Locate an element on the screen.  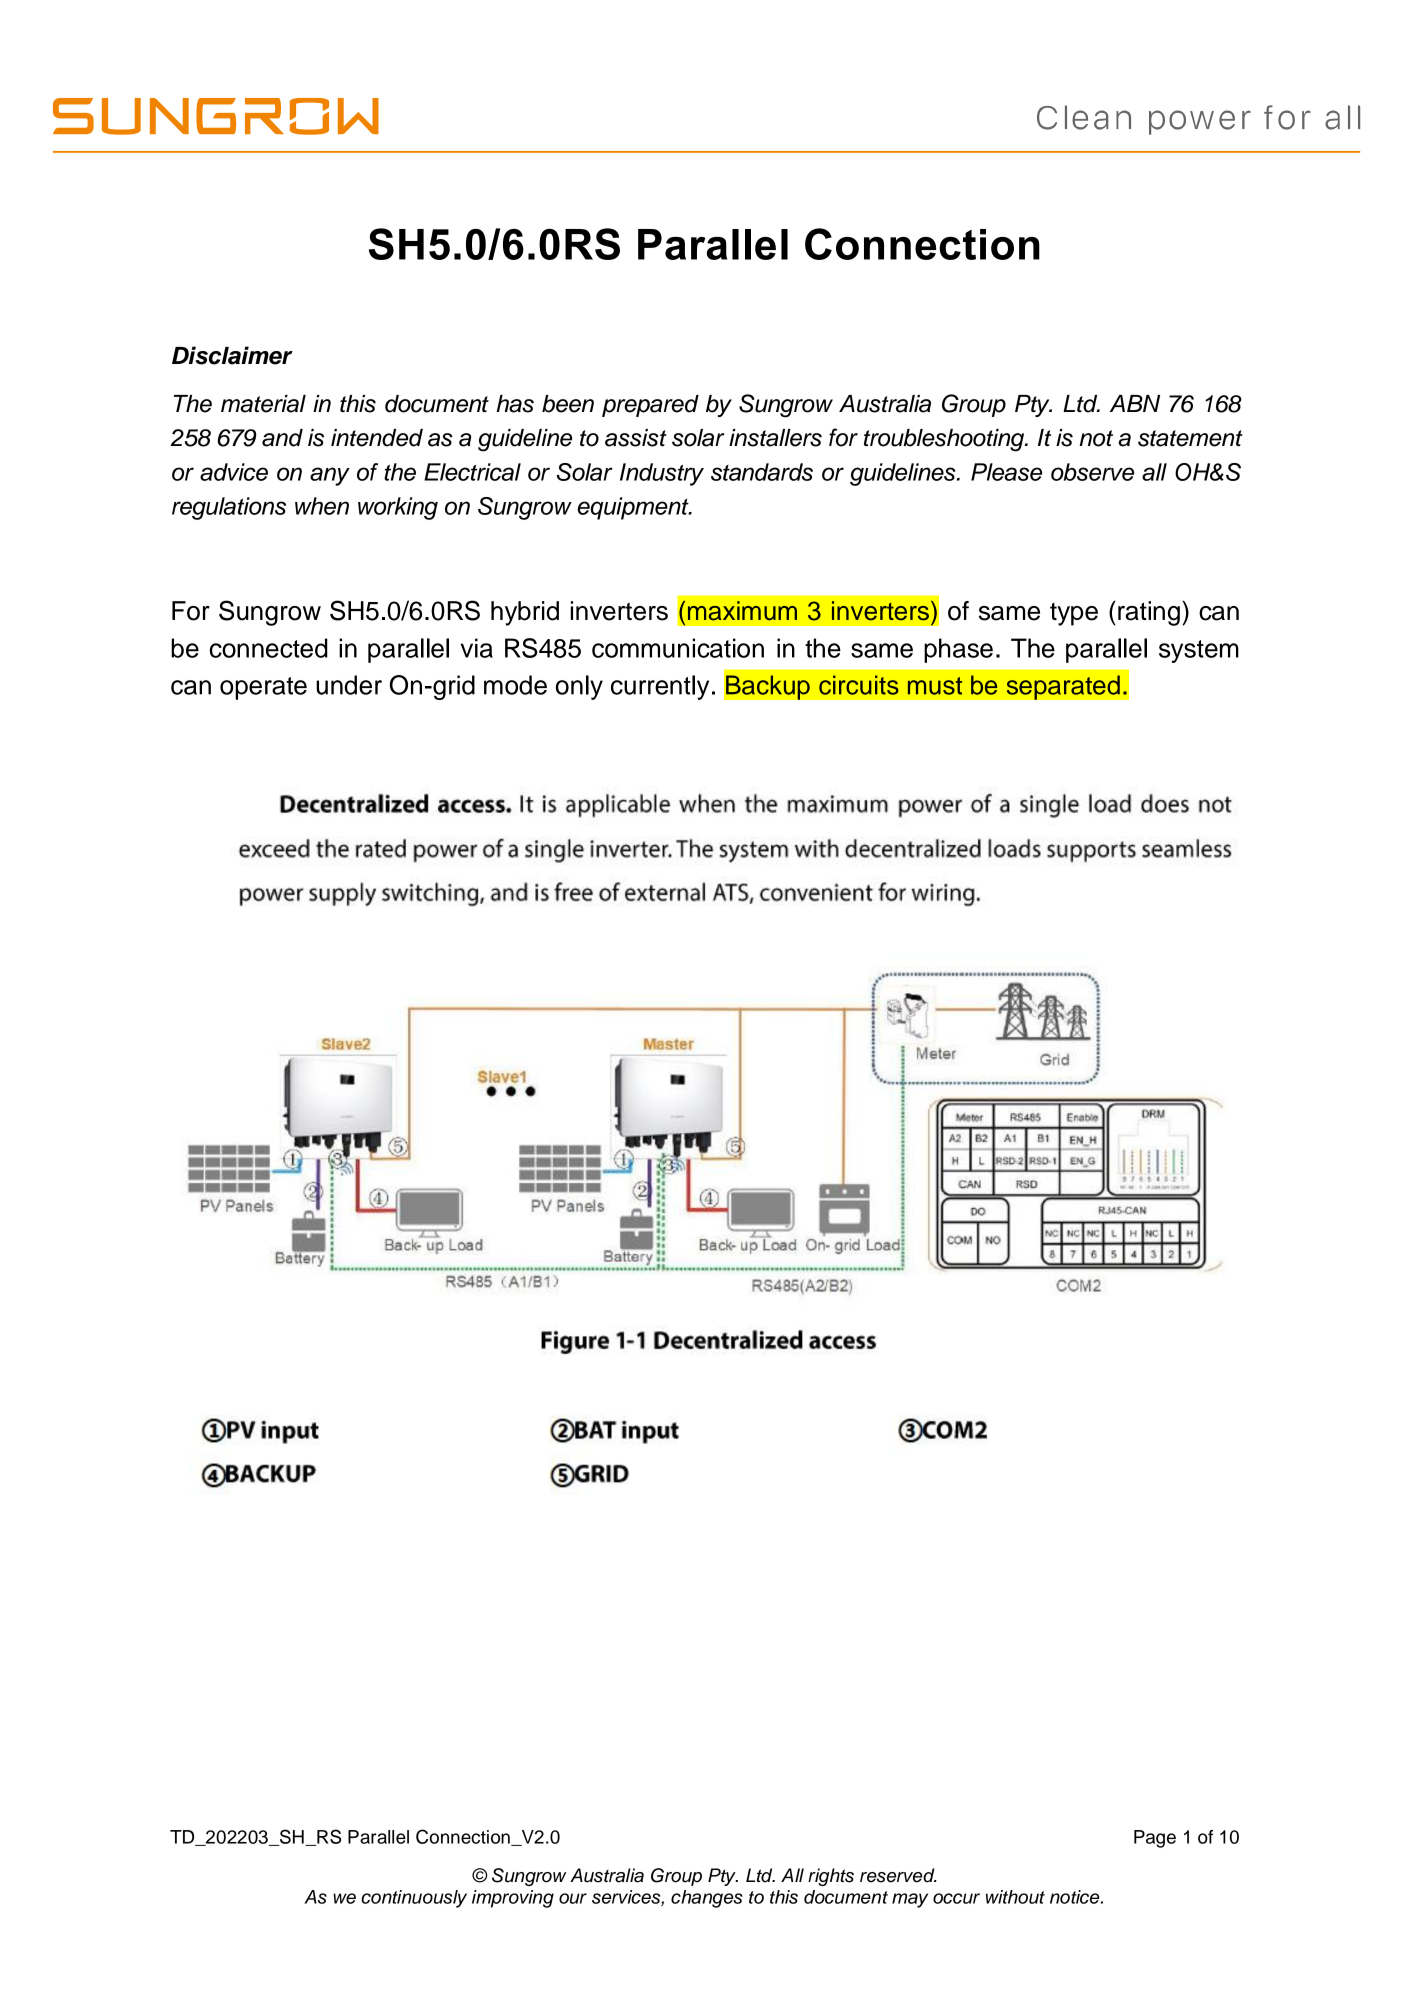
ABN is located at coordinates (1135, 403).
